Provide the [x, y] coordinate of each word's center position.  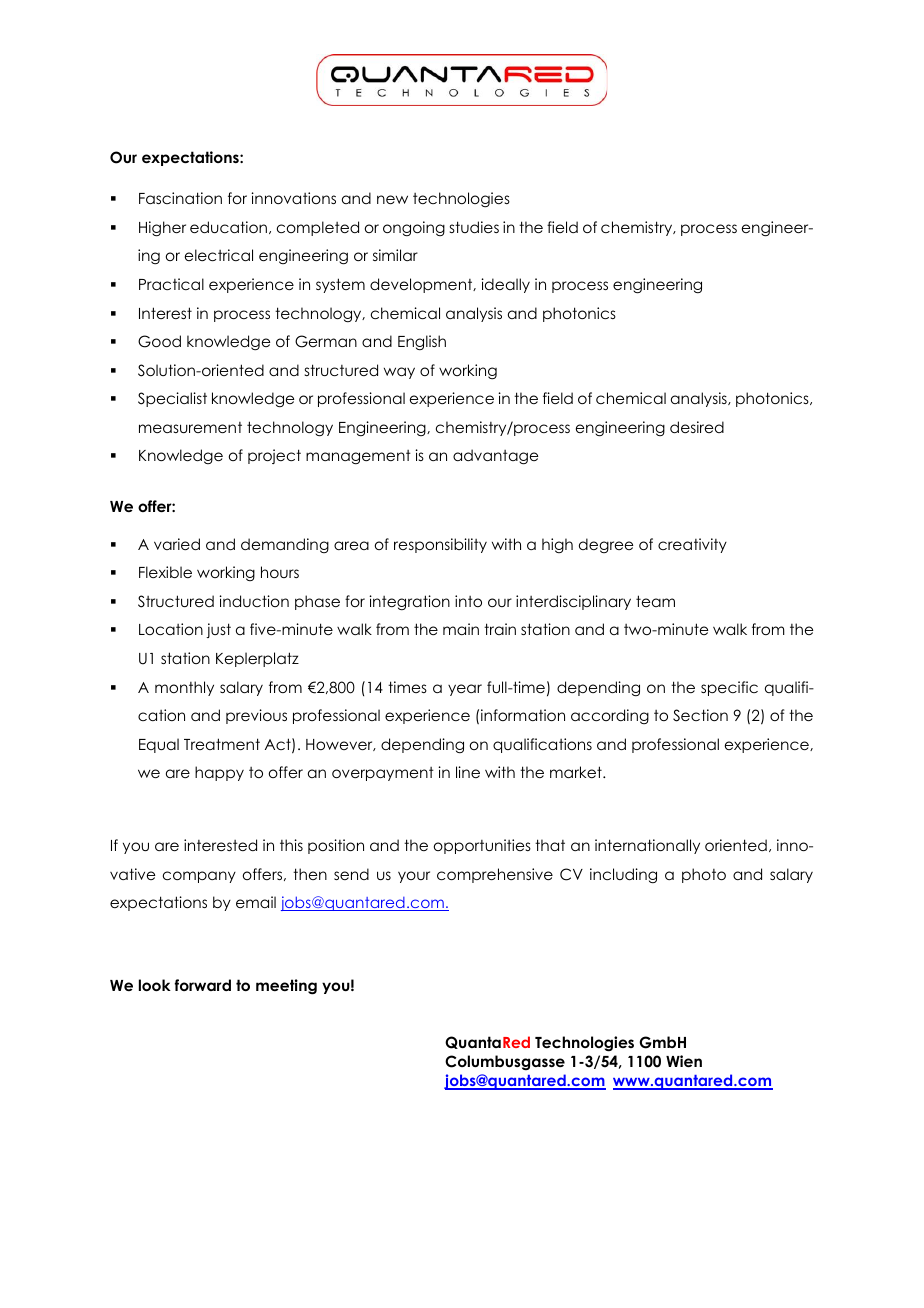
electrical [219, 255]
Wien [684, 1061]
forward [203, 985]
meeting [286, 987]
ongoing [414, 228]
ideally [505, 285]
